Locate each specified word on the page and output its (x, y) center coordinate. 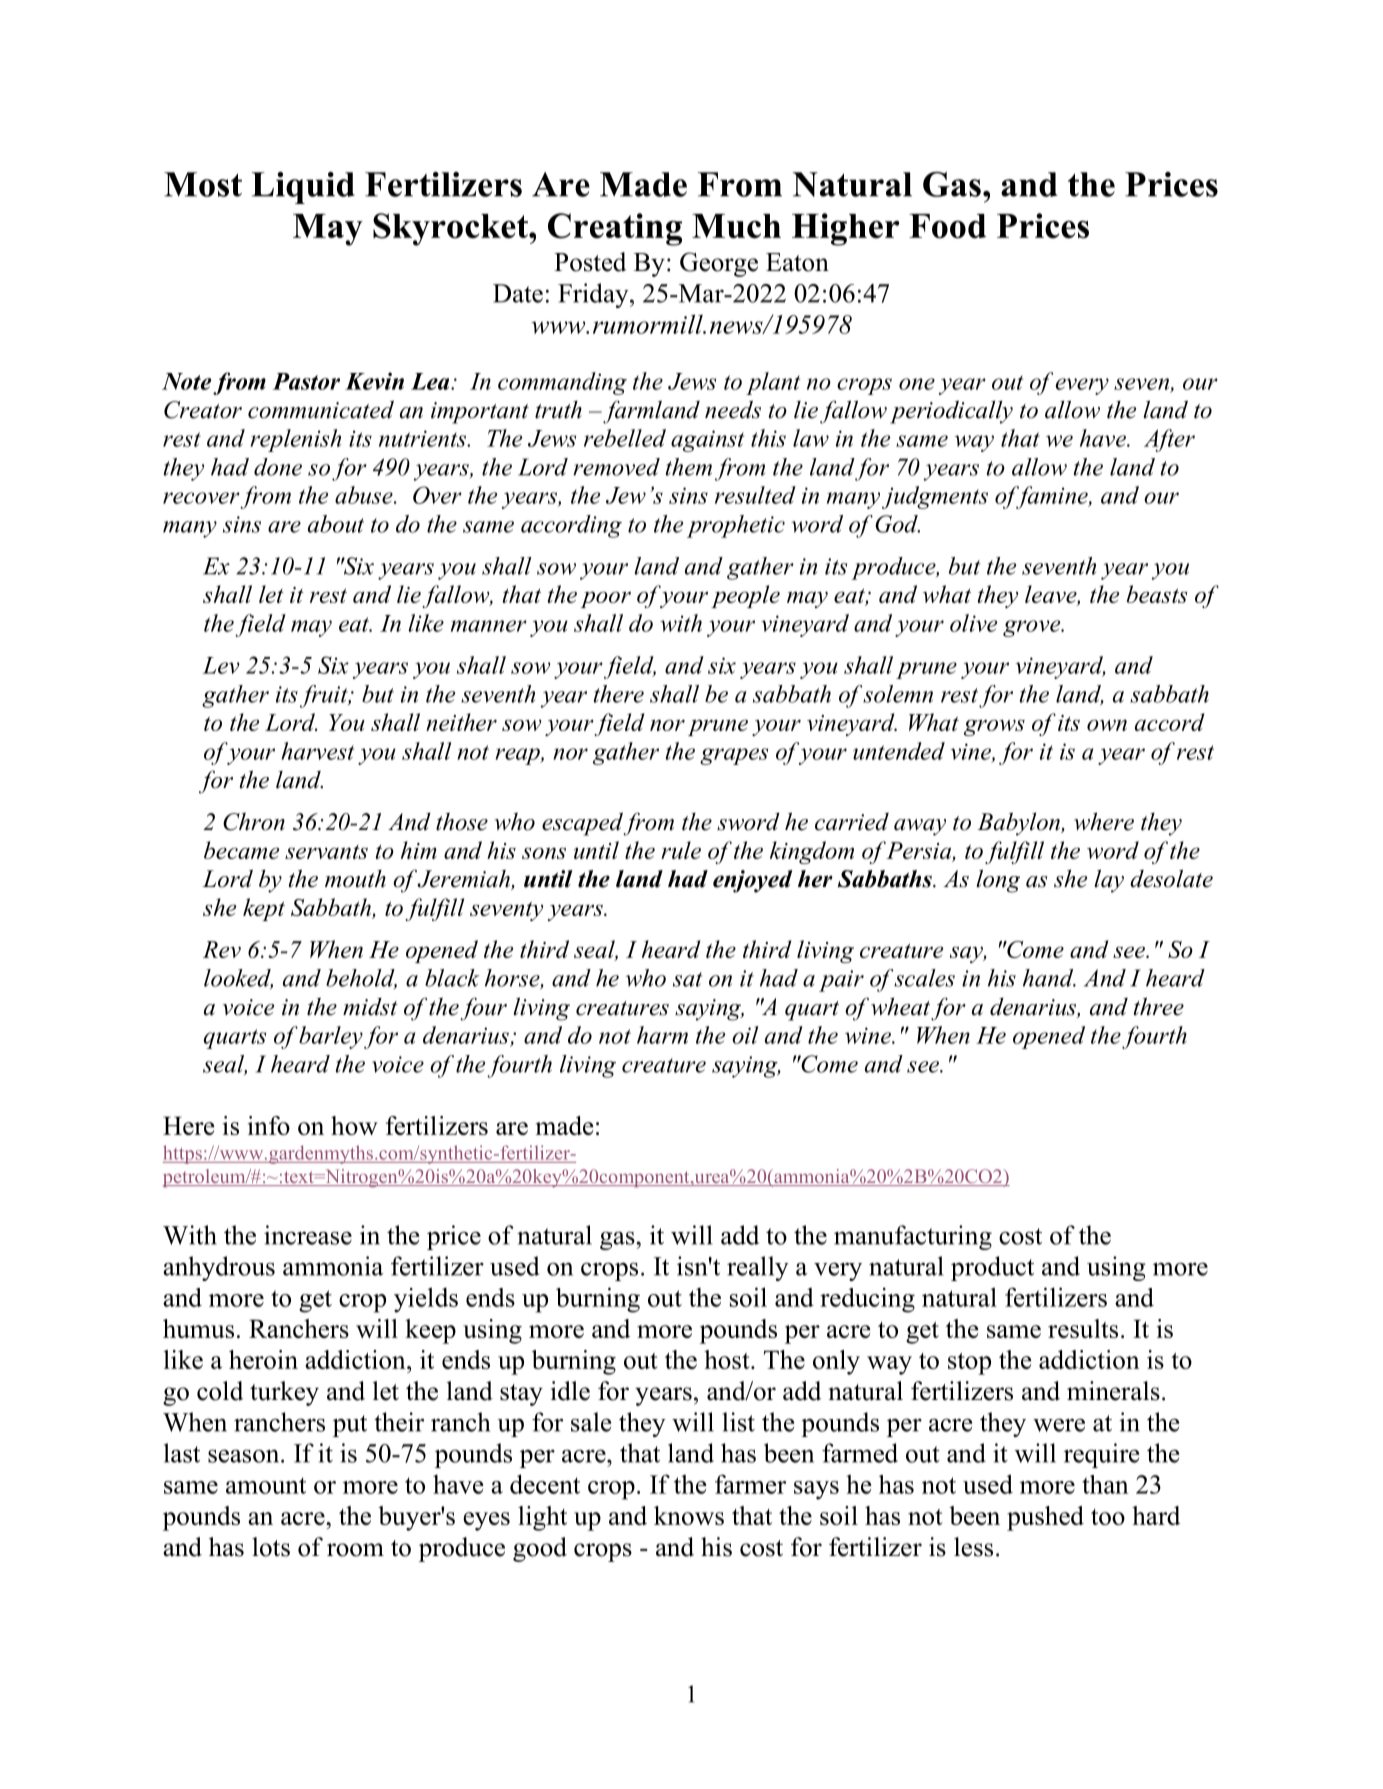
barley (331, 1037)
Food (947, 226)
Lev (221, 665)
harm (662, 1035)
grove (1033, 628)
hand (1049, 978)
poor (606, 599)
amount (266, 1485)
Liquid (303, 188)
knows (689, 1515)
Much (736, 226)
